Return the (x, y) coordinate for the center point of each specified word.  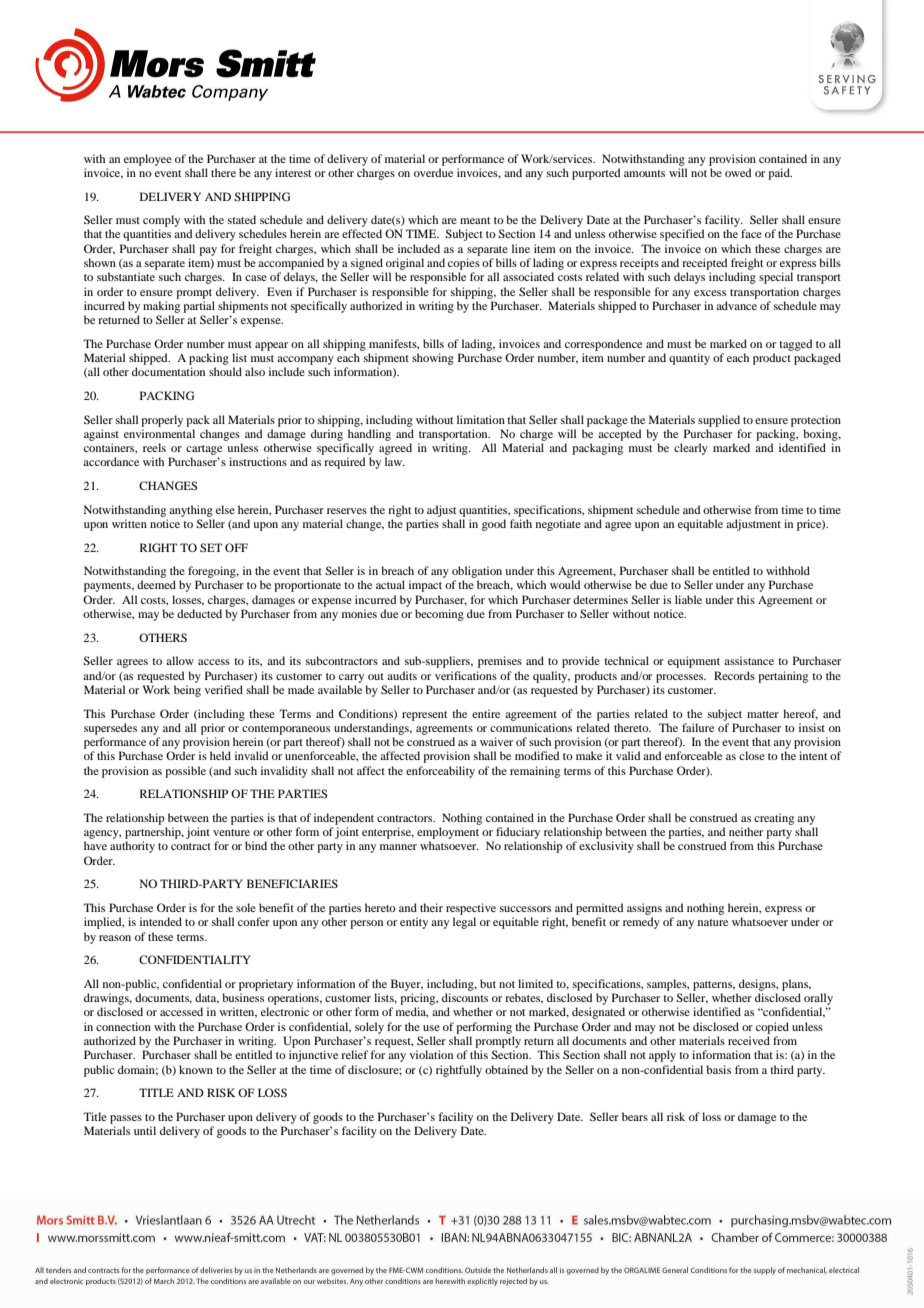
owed (738, 172)
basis (718, 1069)
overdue (433, 172)
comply (161, 221)
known (196, 1069)
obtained (506, 1069)
